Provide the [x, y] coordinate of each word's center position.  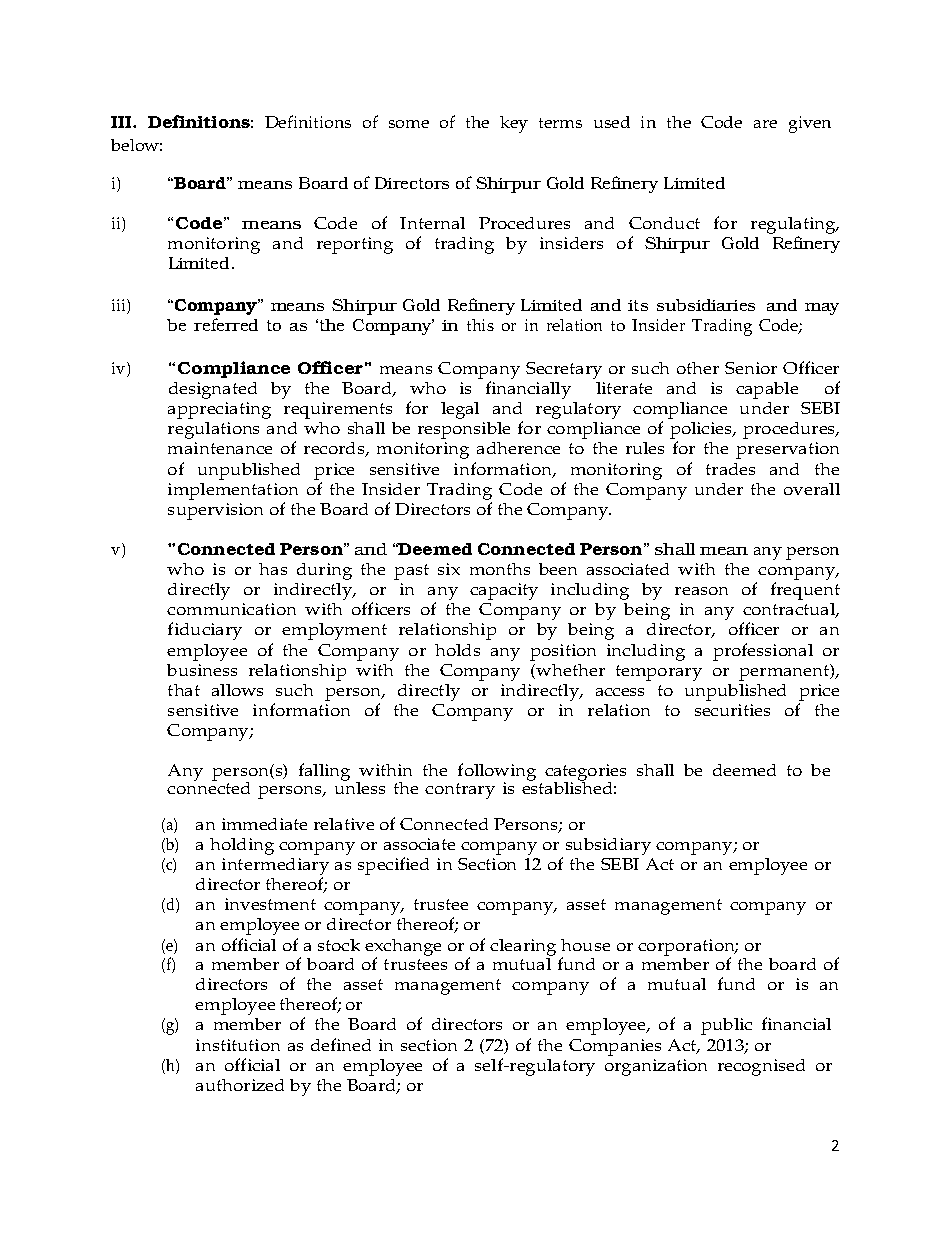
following [497, 773]
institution [238, 1045]
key [514, 124]
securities [732, 710]
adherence [518, 448]
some [409, 124]
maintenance [220, 448]
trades [730, 469]
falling [324, 772]
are [765, 124]
